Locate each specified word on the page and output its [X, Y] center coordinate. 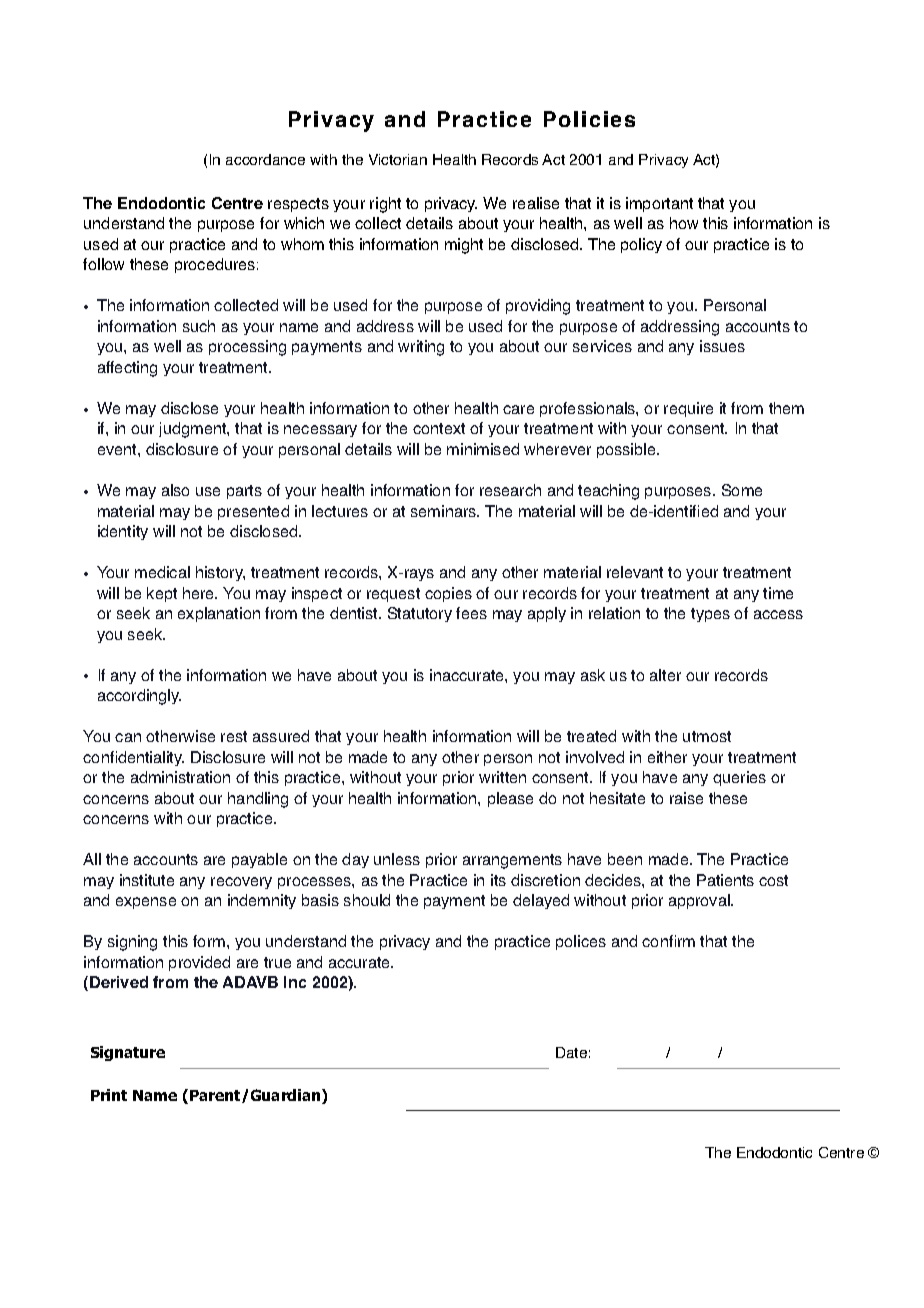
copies [448, 594]
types [710, 615]
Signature [128, 1053]
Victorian [398, 159]
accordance [265, 159]
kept [162, 594]
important [659, 204]
